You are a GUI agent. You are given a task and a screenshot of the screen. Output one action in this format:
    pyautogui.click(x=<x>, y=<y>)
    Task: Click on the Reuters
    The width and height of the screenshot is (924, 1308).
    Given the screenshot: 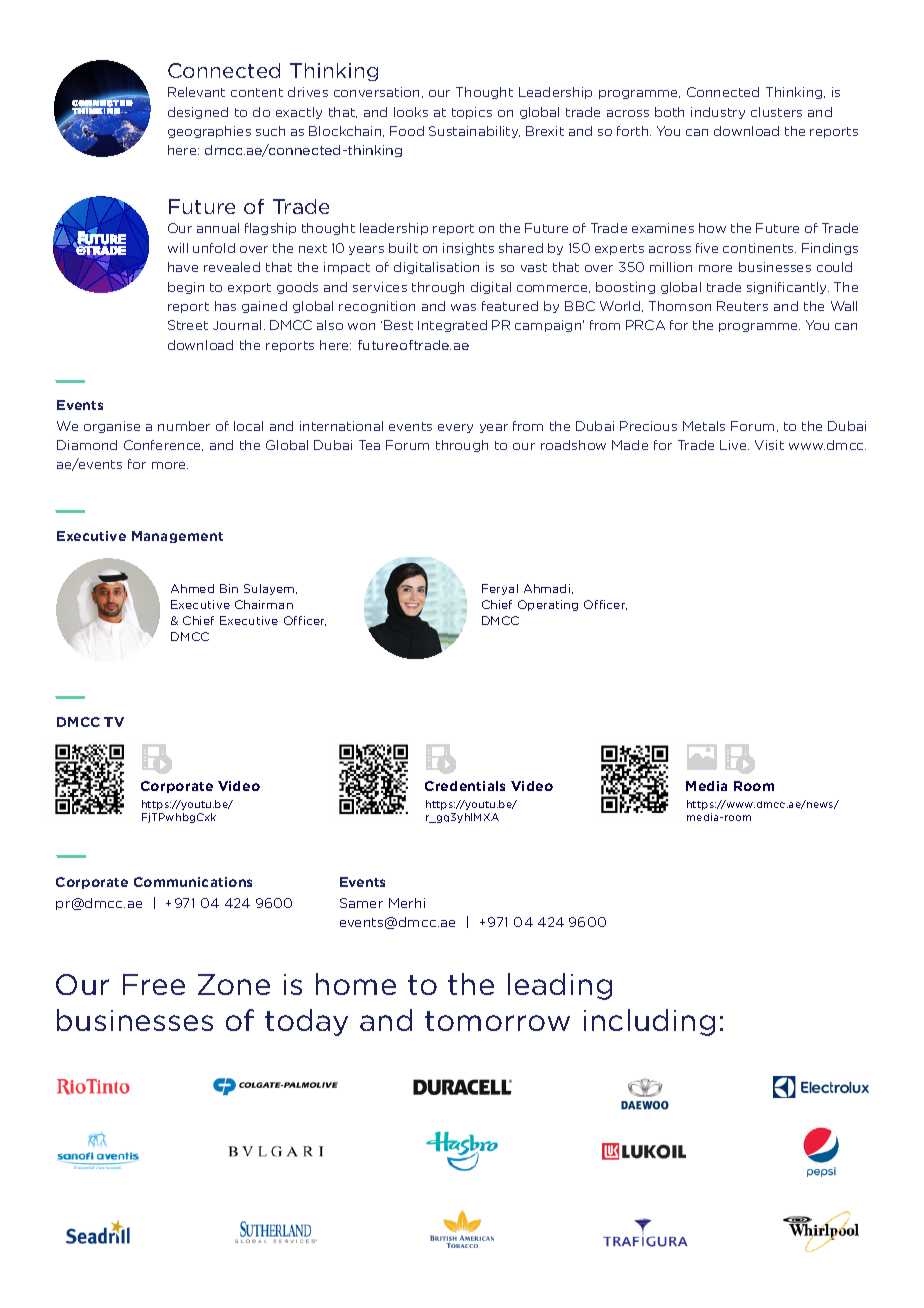 What is the action you would take?
    pyautogui.click(x=742, y=306)
